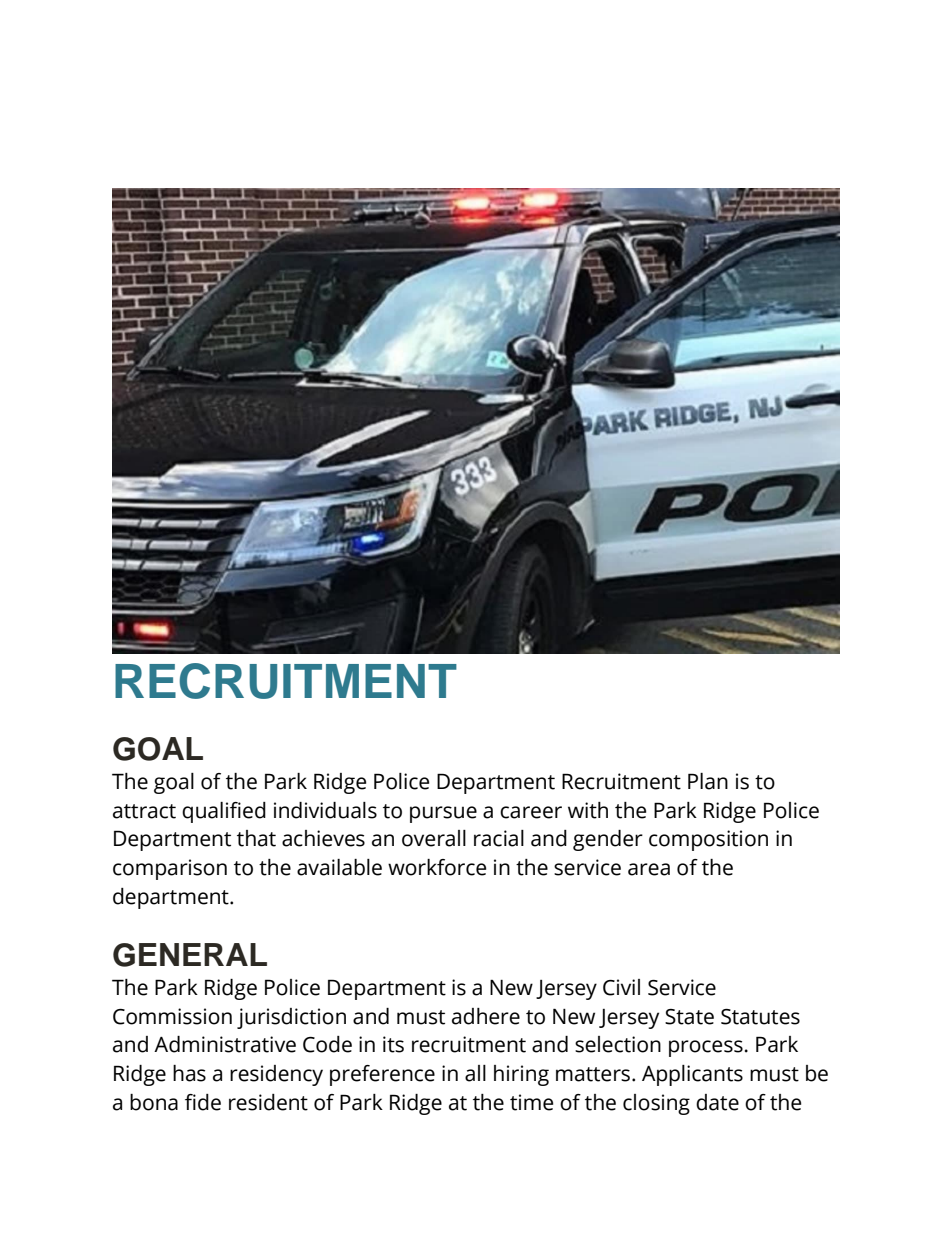 The width and height of the screenshot is (952, 1233). What do you see at coordinates (717, 1102) in the screenshot?
I see `date` at bounding box center [717, 1102].
